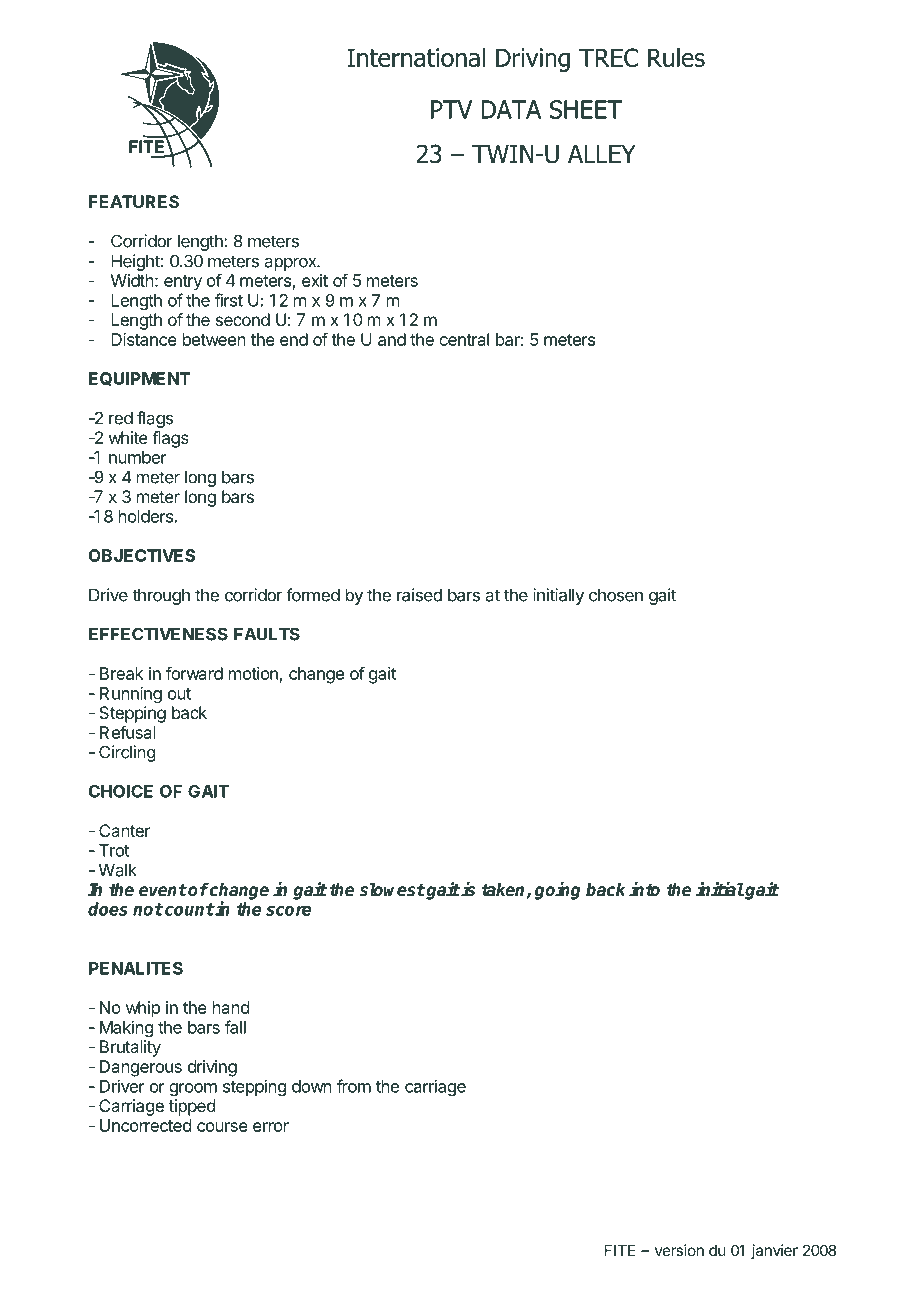 This screenshot has height=1308, width=924. What do you see at coordinates (189, 909) in the screenshot?
I see `count` at bounding box center [189, 909].
